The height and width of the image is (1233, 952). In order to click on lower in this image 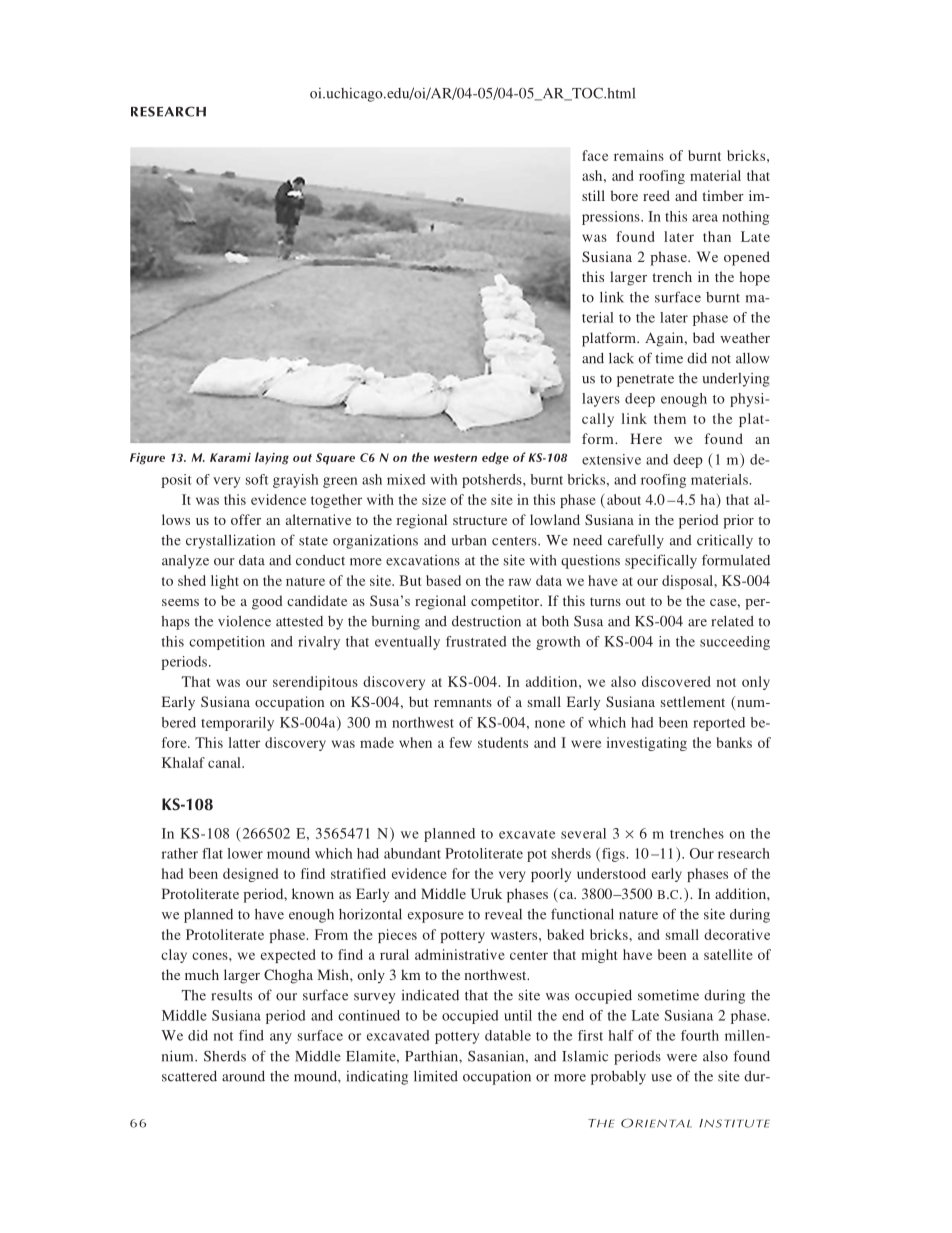, I will do `click(245, 853)`.
